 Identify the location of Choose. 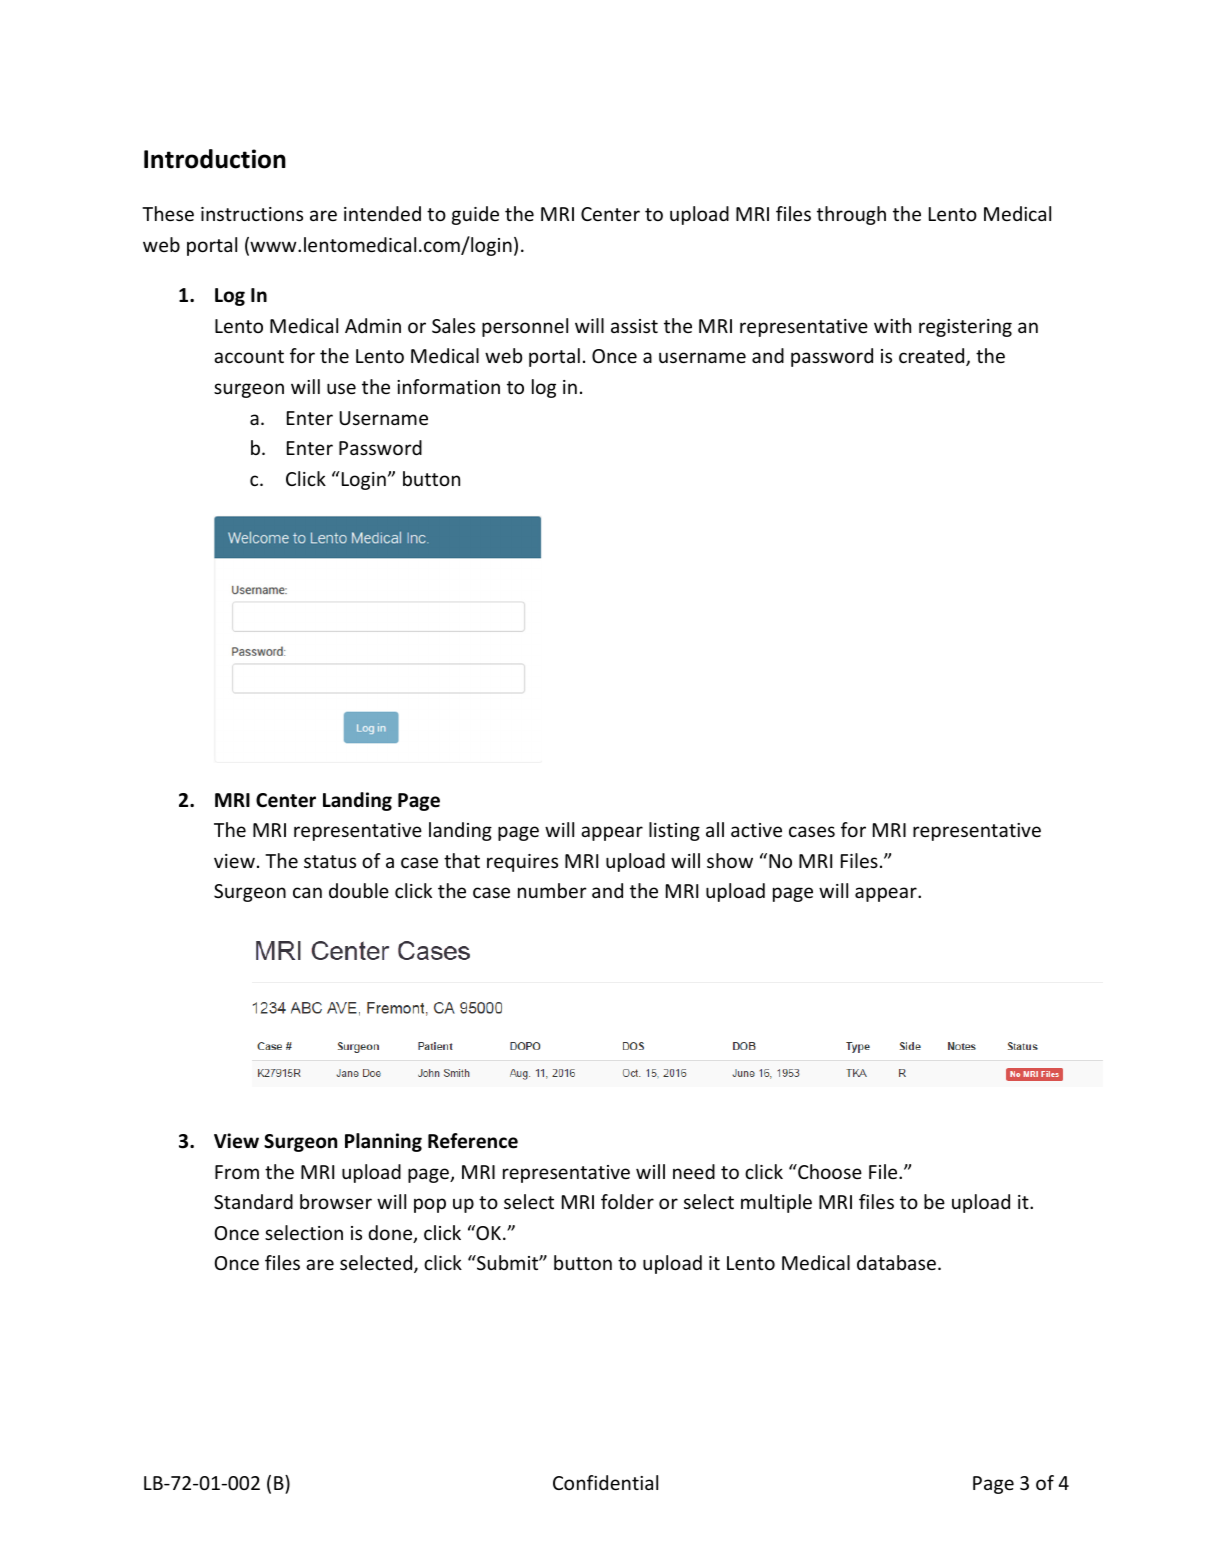
(829, 1171).
